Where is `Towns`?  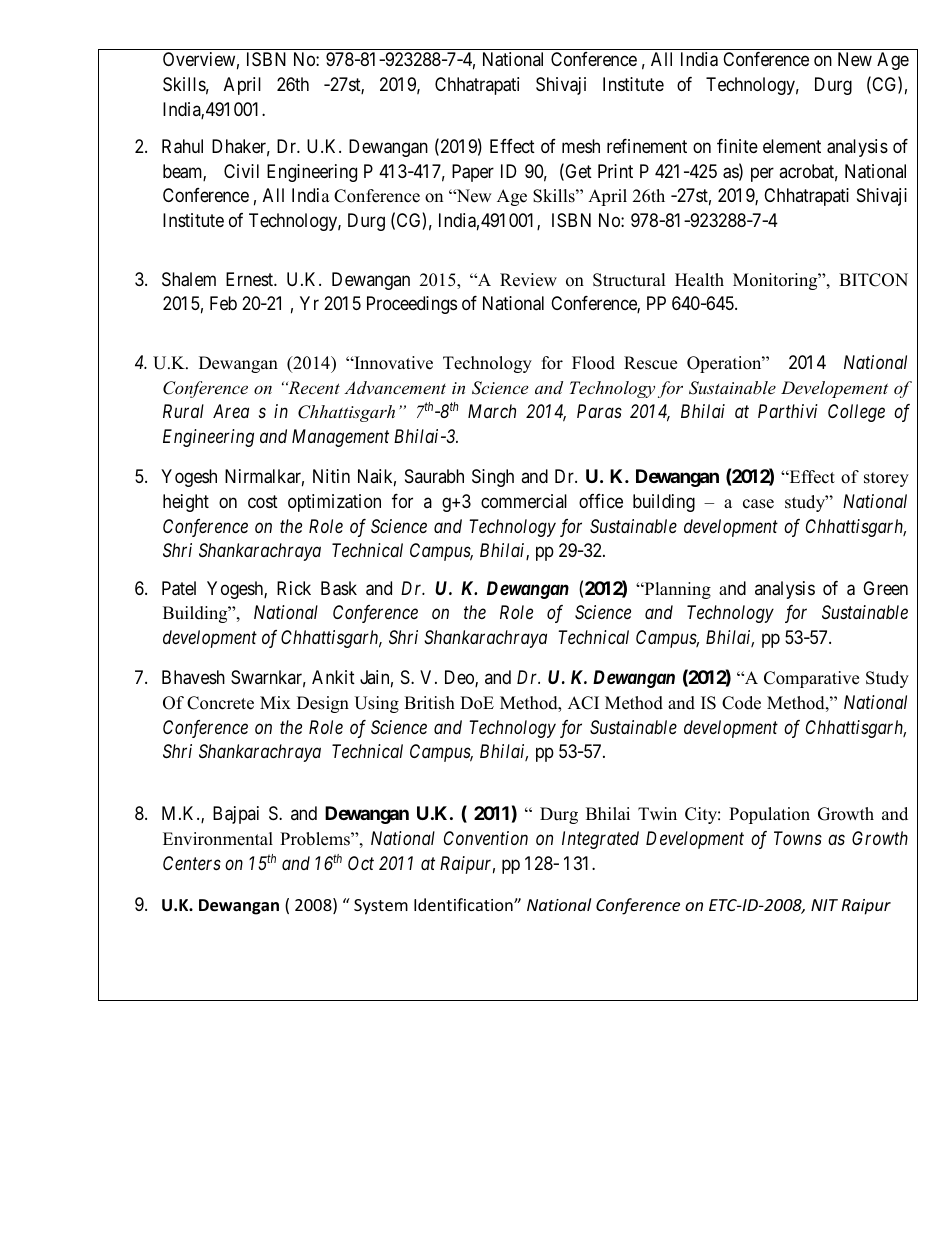 Towns is located at coordinates (798, 838).
